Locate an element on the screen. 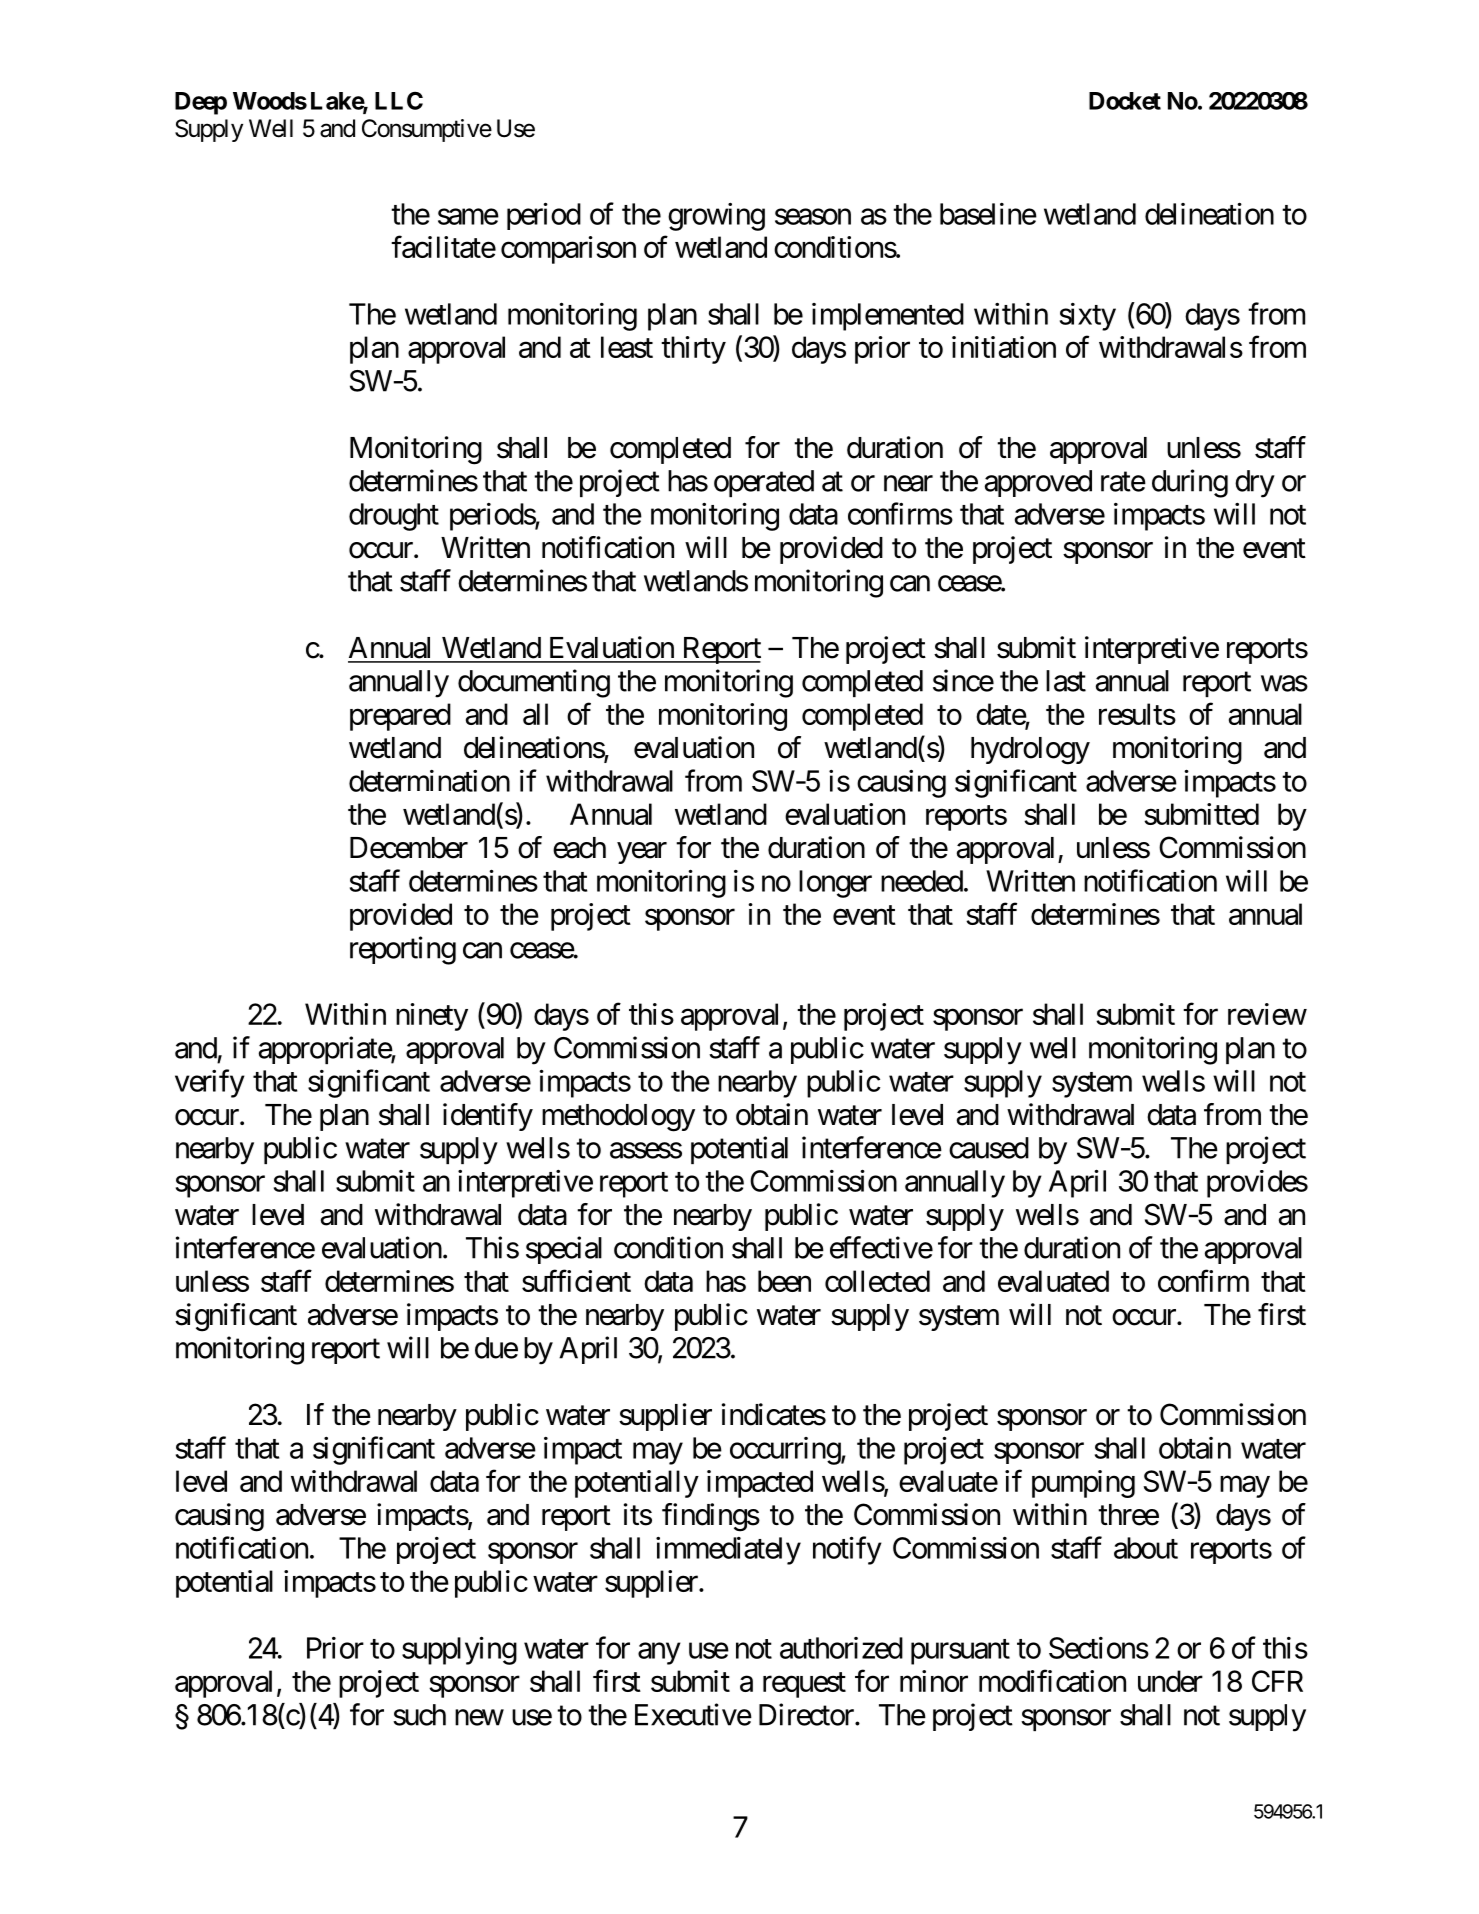 The image size is (1479, 1914). Docket is located at coordinates (1125, 101).
